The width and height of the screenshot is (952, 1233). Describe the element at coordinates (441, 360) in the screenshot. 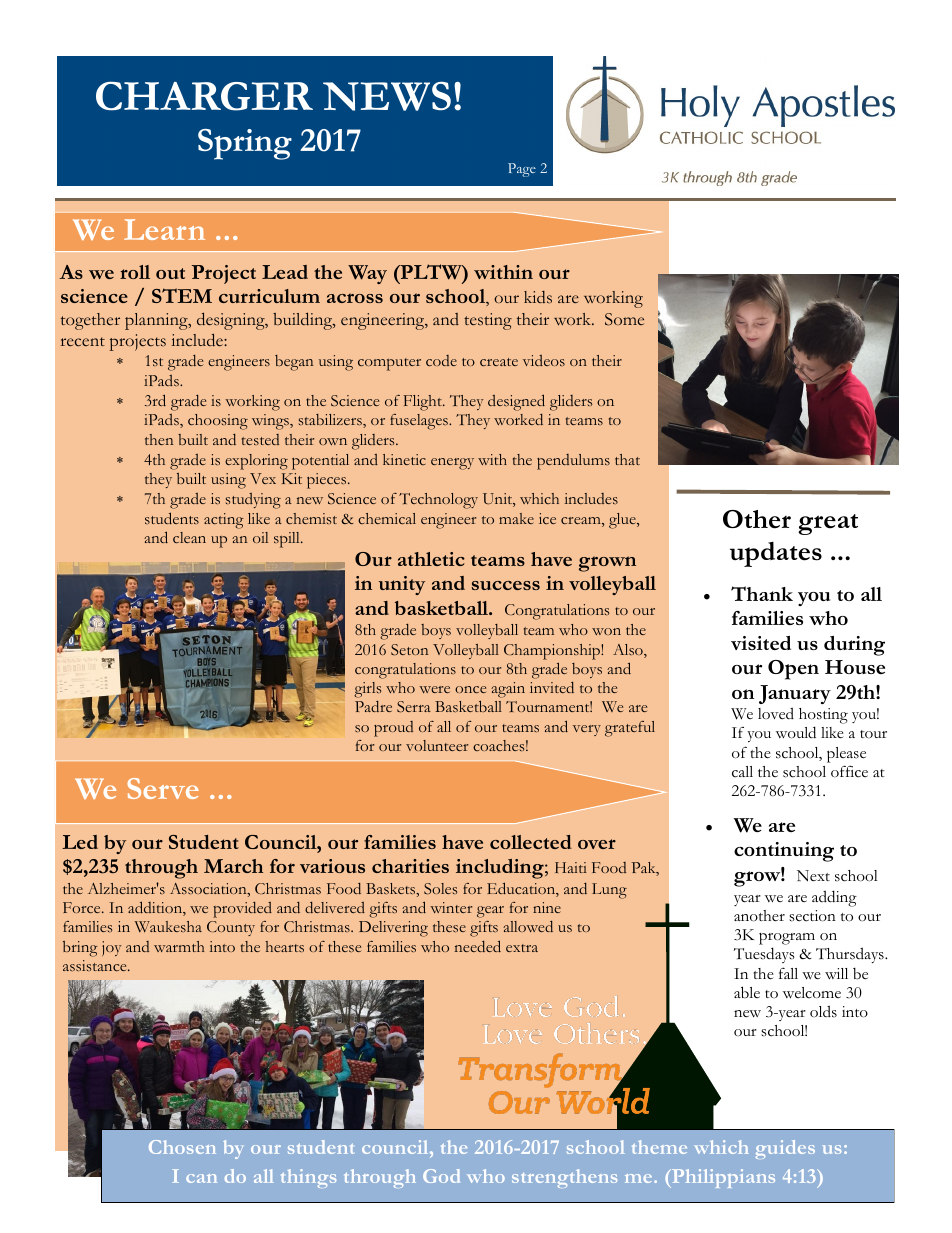

I see `code` at that location.
